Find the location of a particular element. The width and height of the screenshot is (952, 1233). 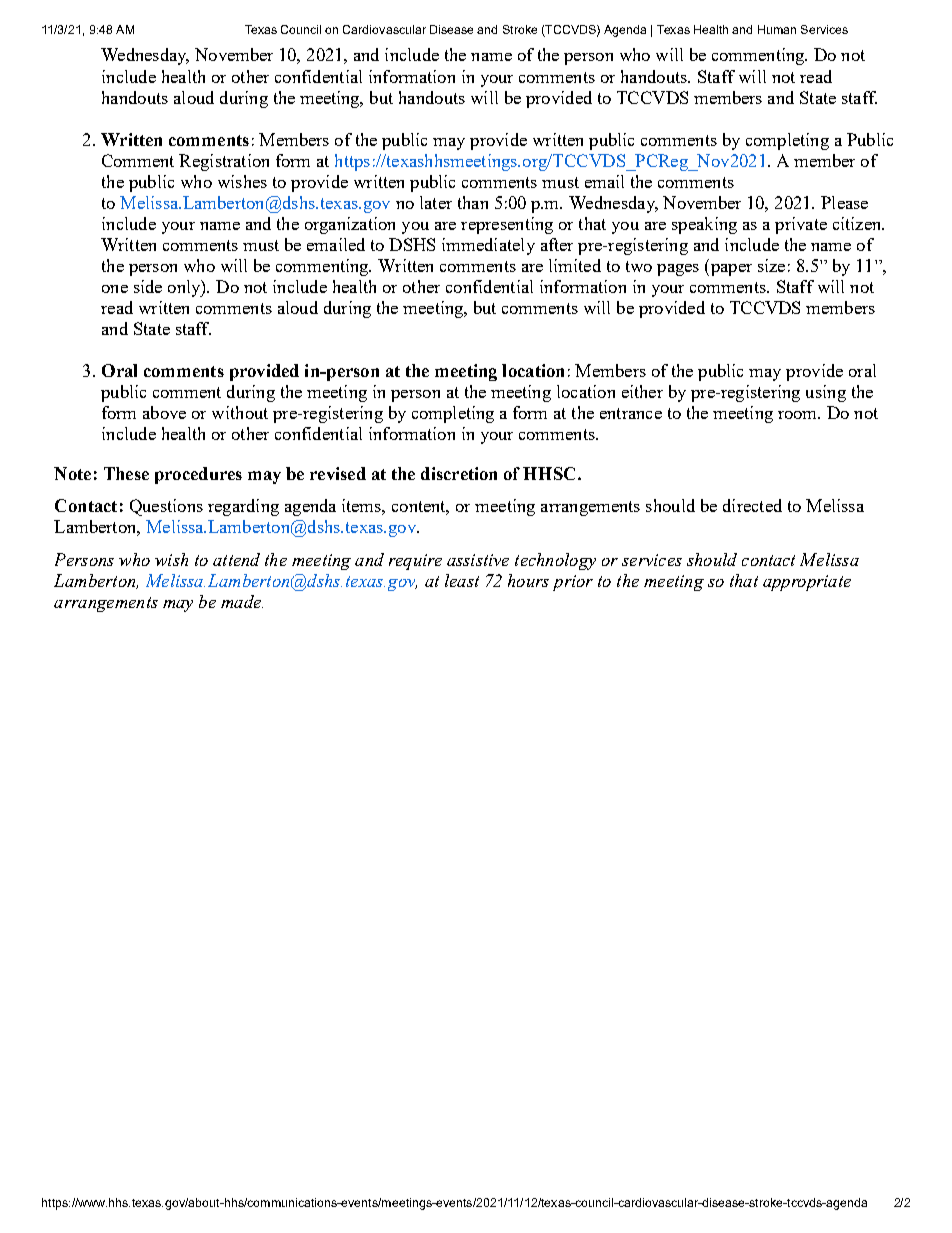

than is located at coordinates (473, 202).
